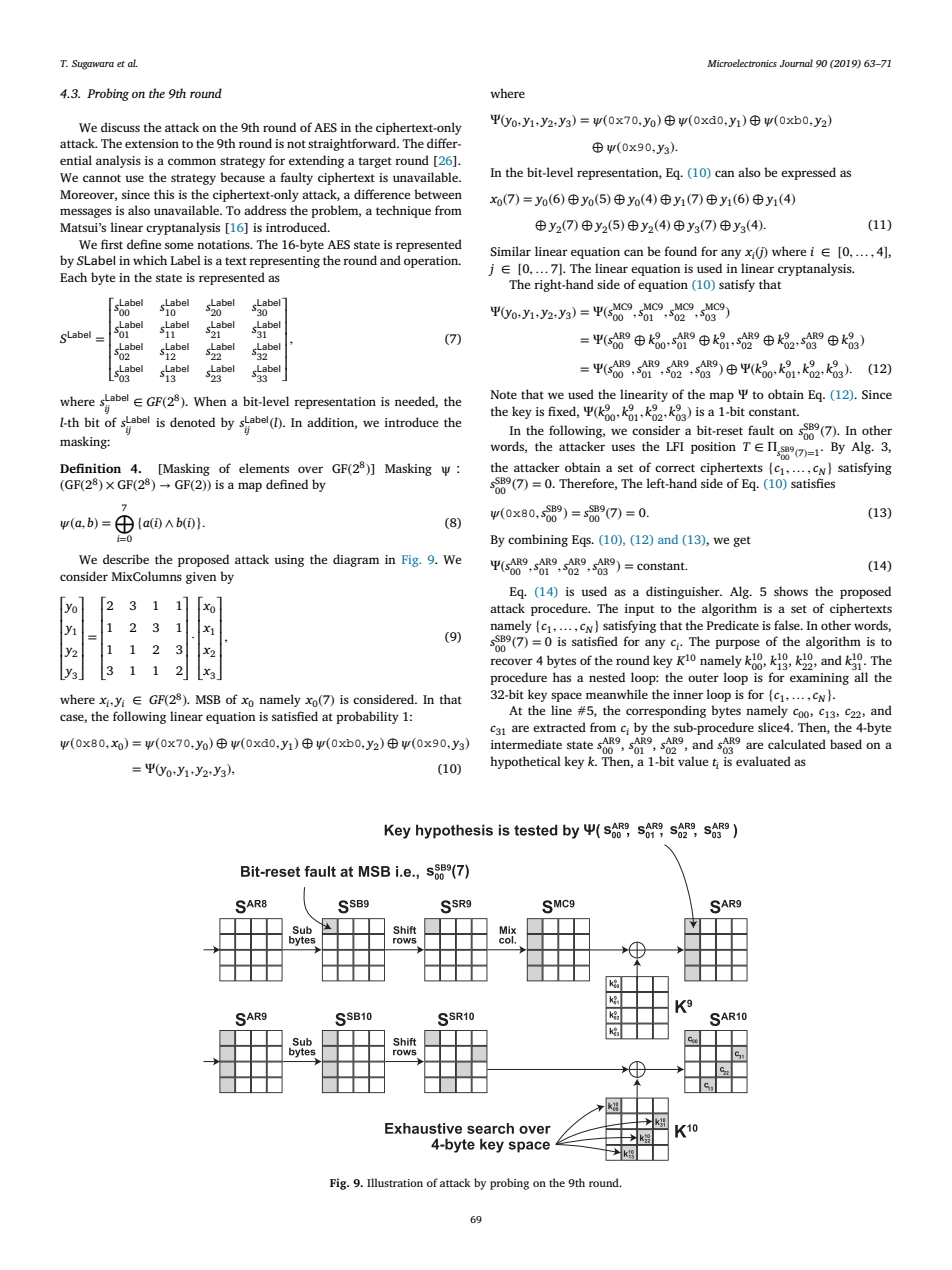  Describe the element at coordinates (208, 699) in the document. I see `MSB` at that location.
